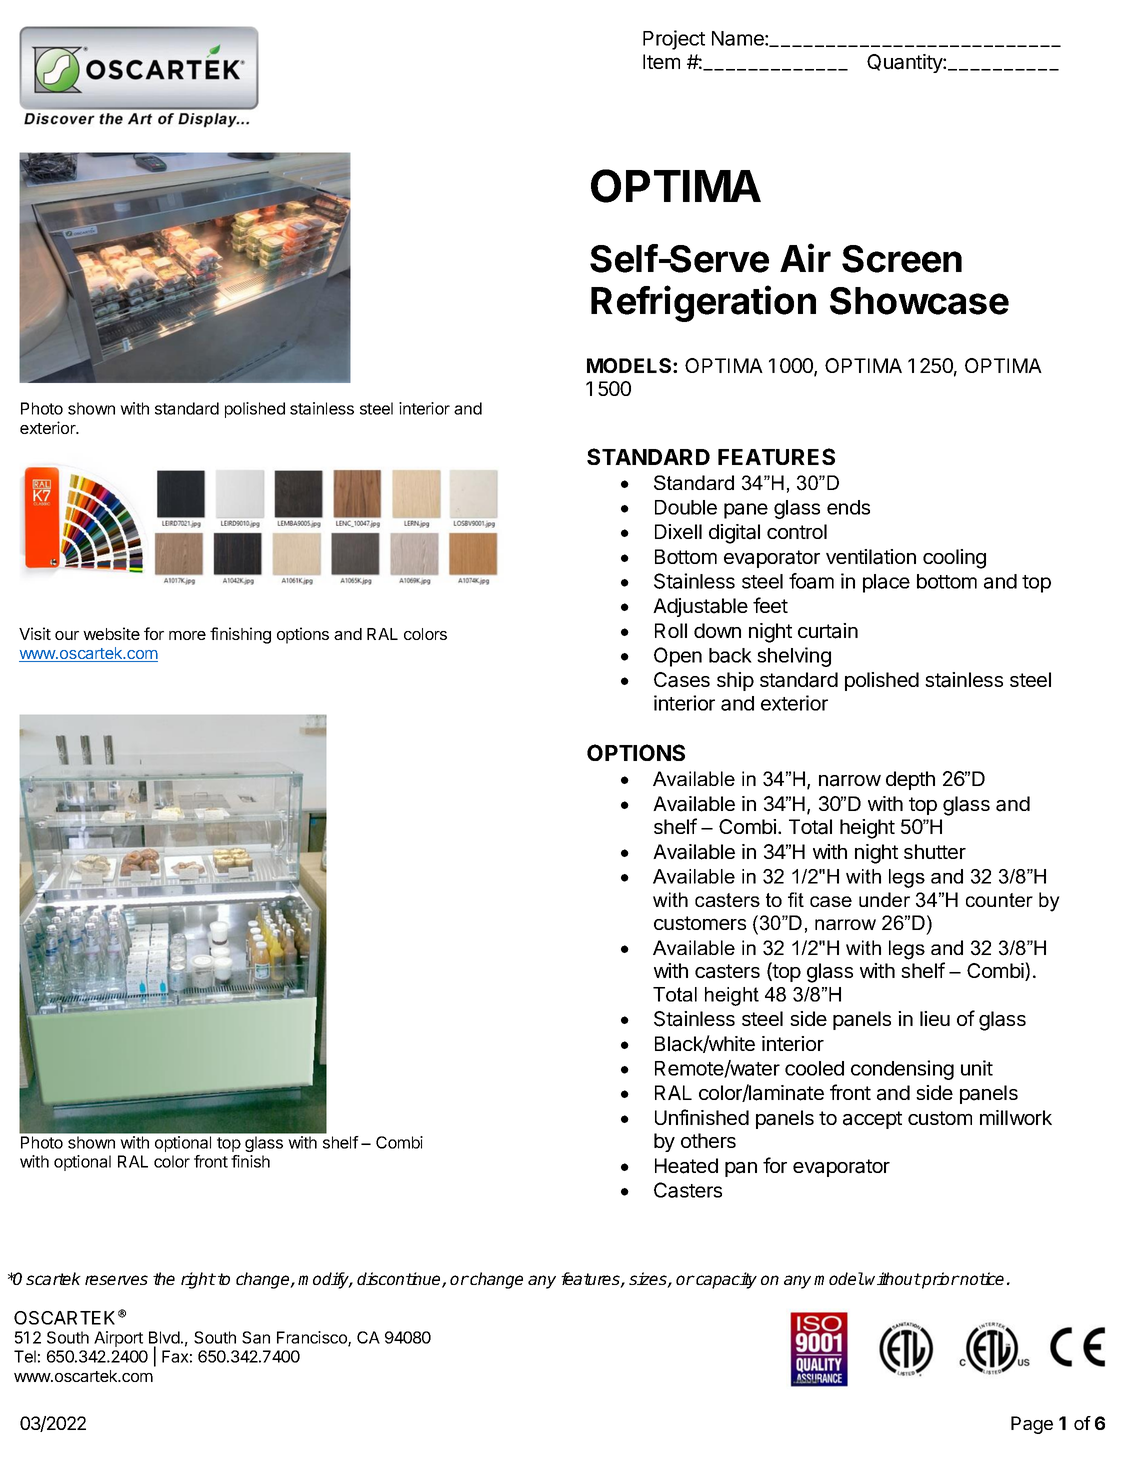  I want to click on Open, so click(678, 657).
